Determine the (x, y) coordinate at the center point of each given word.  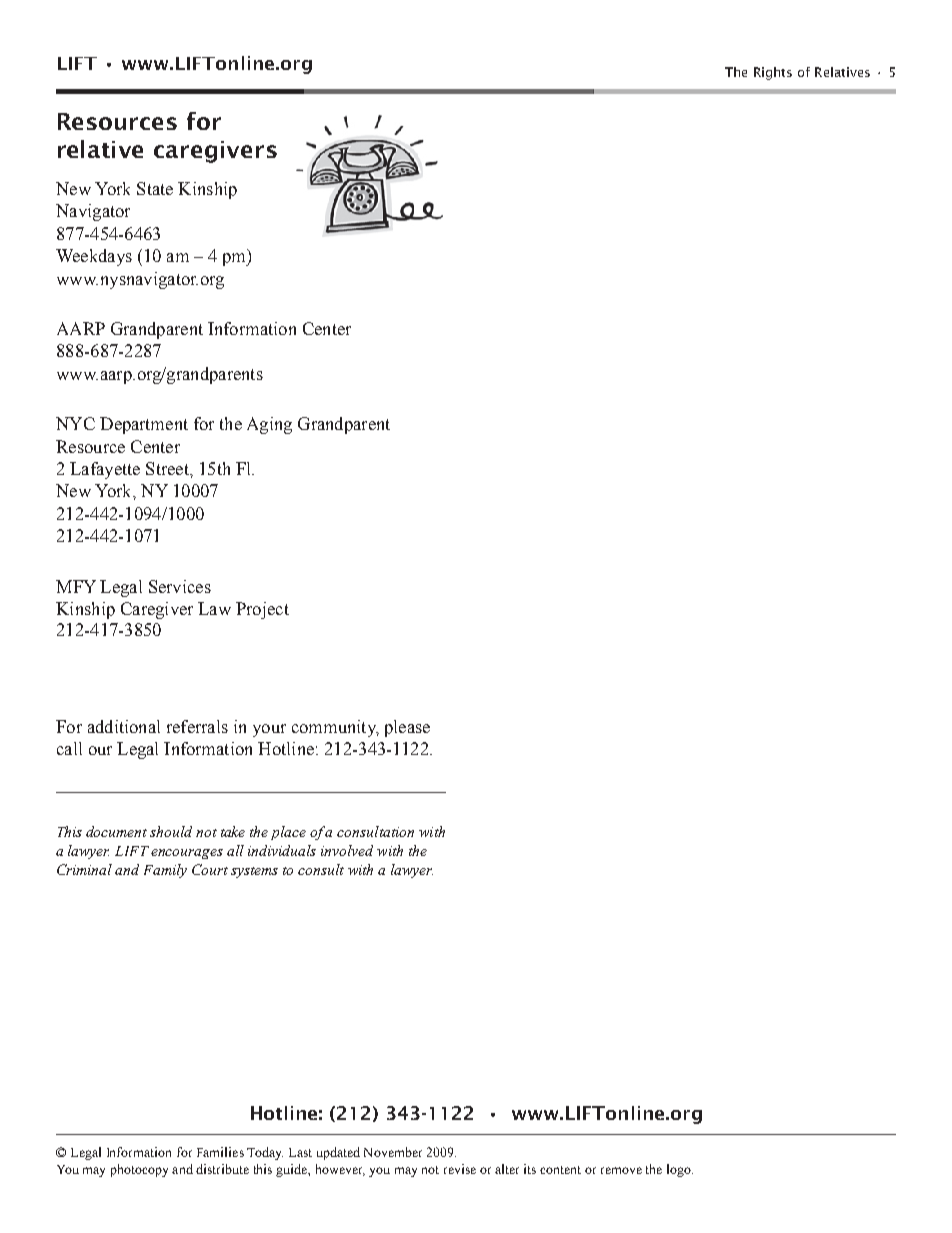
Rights (773, 73)
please (407, 728)
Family (165, 871)
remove (621, 1170)
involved (347, 850)
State (155, 188)
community (335, 728)
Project (262, 610)
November (393, 1152)
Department (144, 425)
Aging (269, 425)
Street (168, 468)
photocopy (139, 1170)
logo (680, 1170)
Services (180, 586)
